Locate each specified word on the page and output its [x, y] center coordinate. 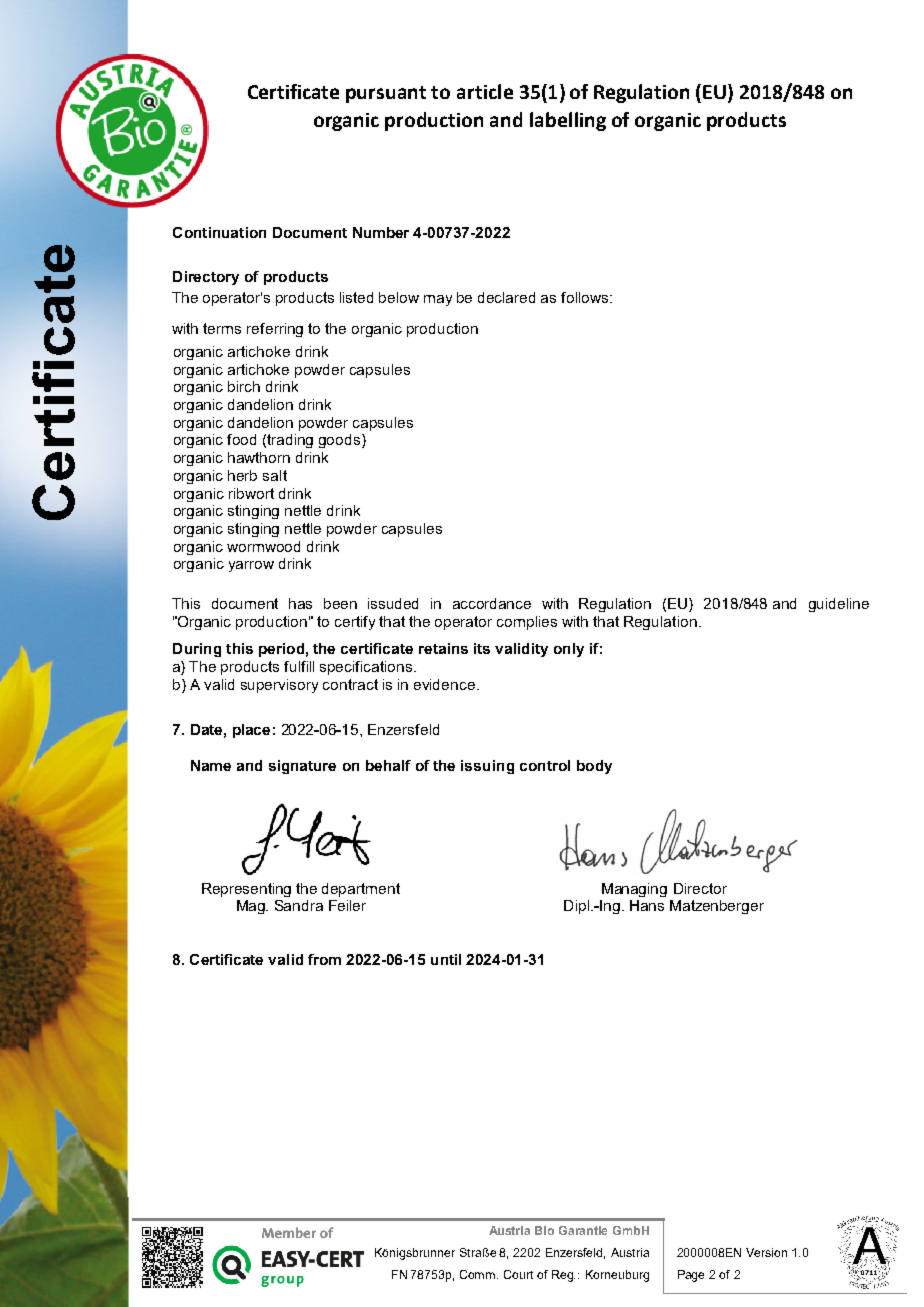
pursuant [386, 94]
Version [766, 1252]
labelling [568, 121]
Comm [479, 1274]
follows [586, 297]
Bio [544, 1230]
